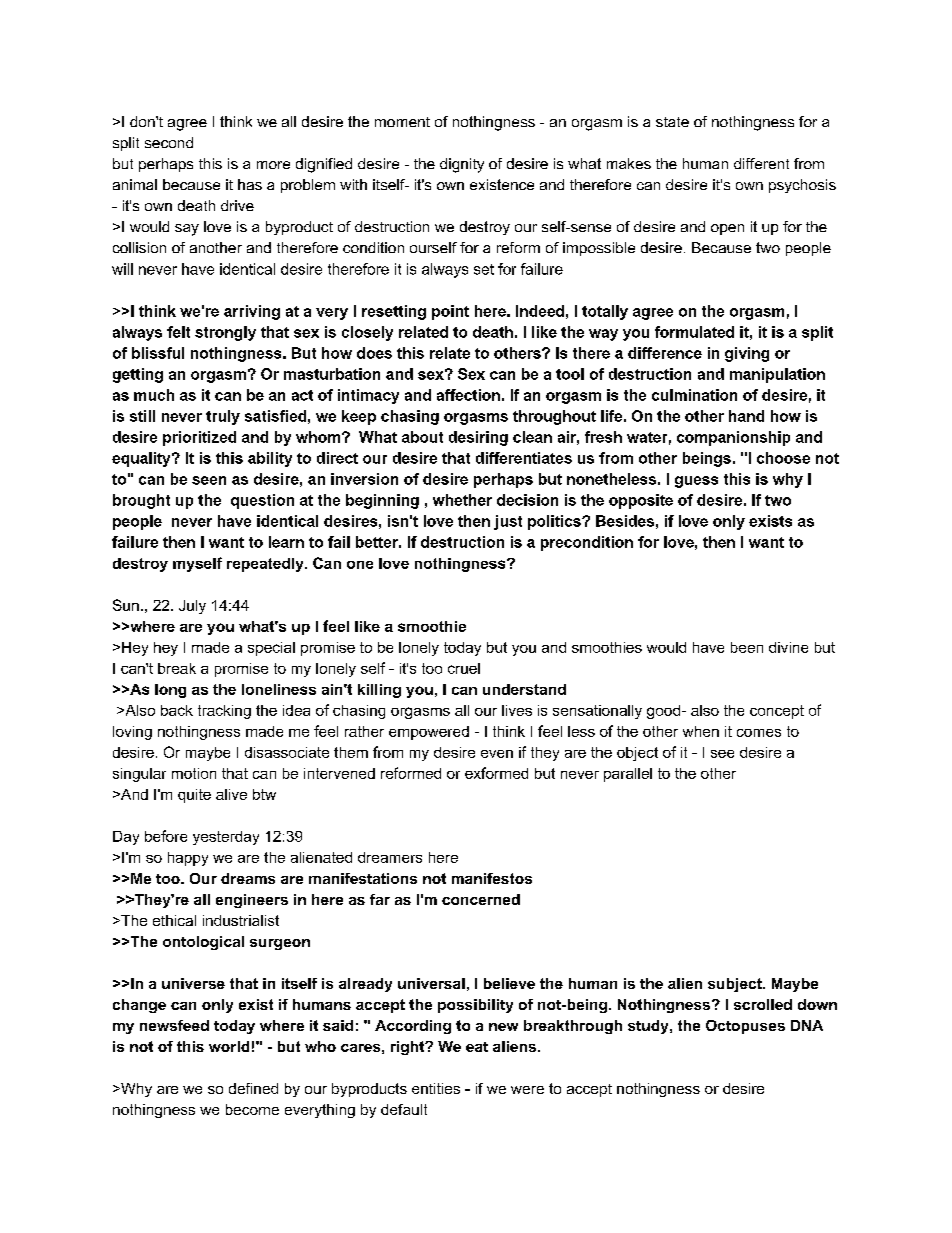  I want to click on defined, so click(253, 1088).
